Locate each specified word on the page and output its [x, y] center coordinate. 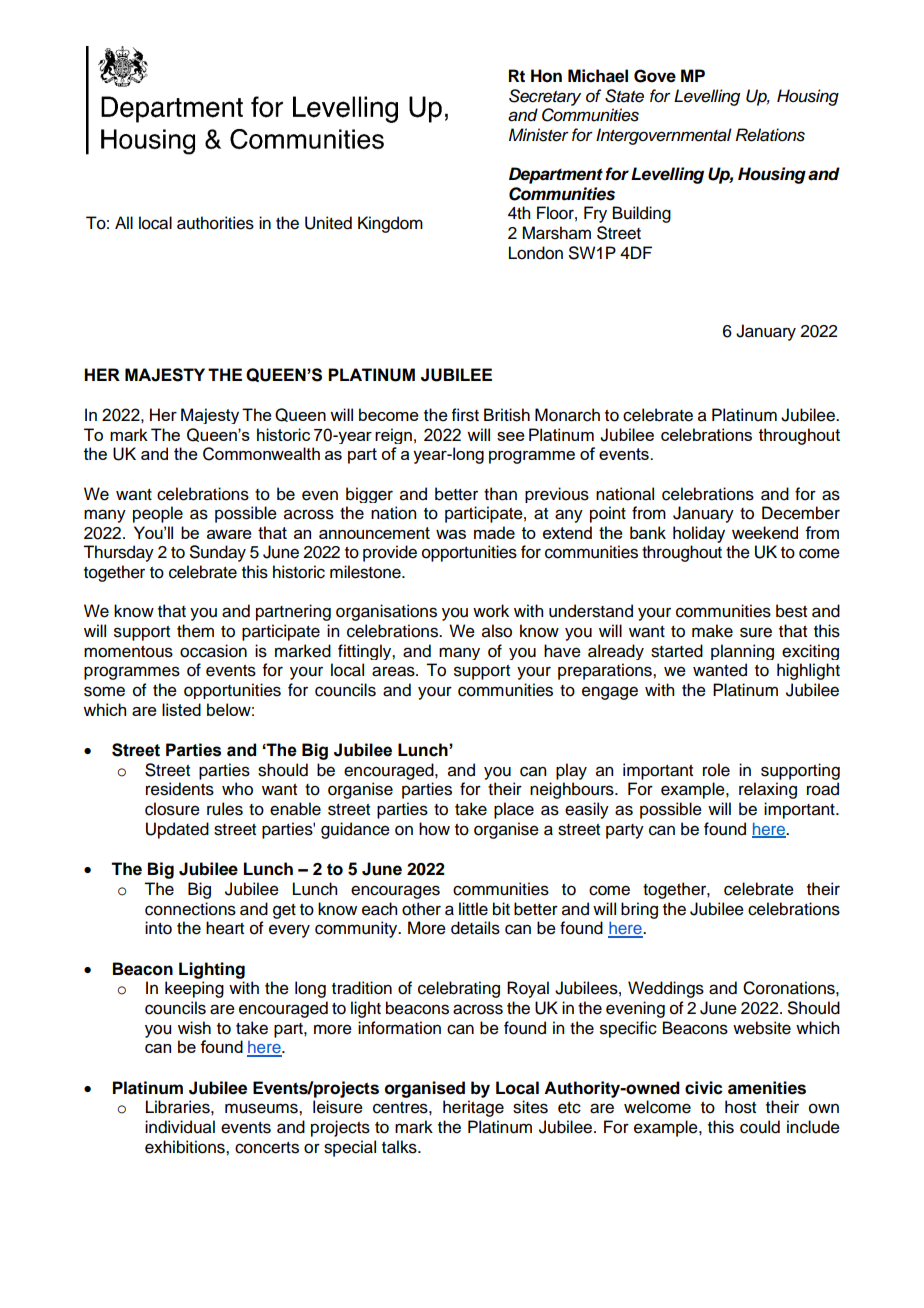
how [434, 829]
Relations [770, 135]
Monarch [567, 415]
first [465, 415]
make [712, 631]
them [195, 631]
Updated [177, 830]
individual [180, 1127]
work [491, 611]
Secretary [545, 97]
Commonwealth [261, 454]
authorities [215, 223]
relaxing [768, 790]
